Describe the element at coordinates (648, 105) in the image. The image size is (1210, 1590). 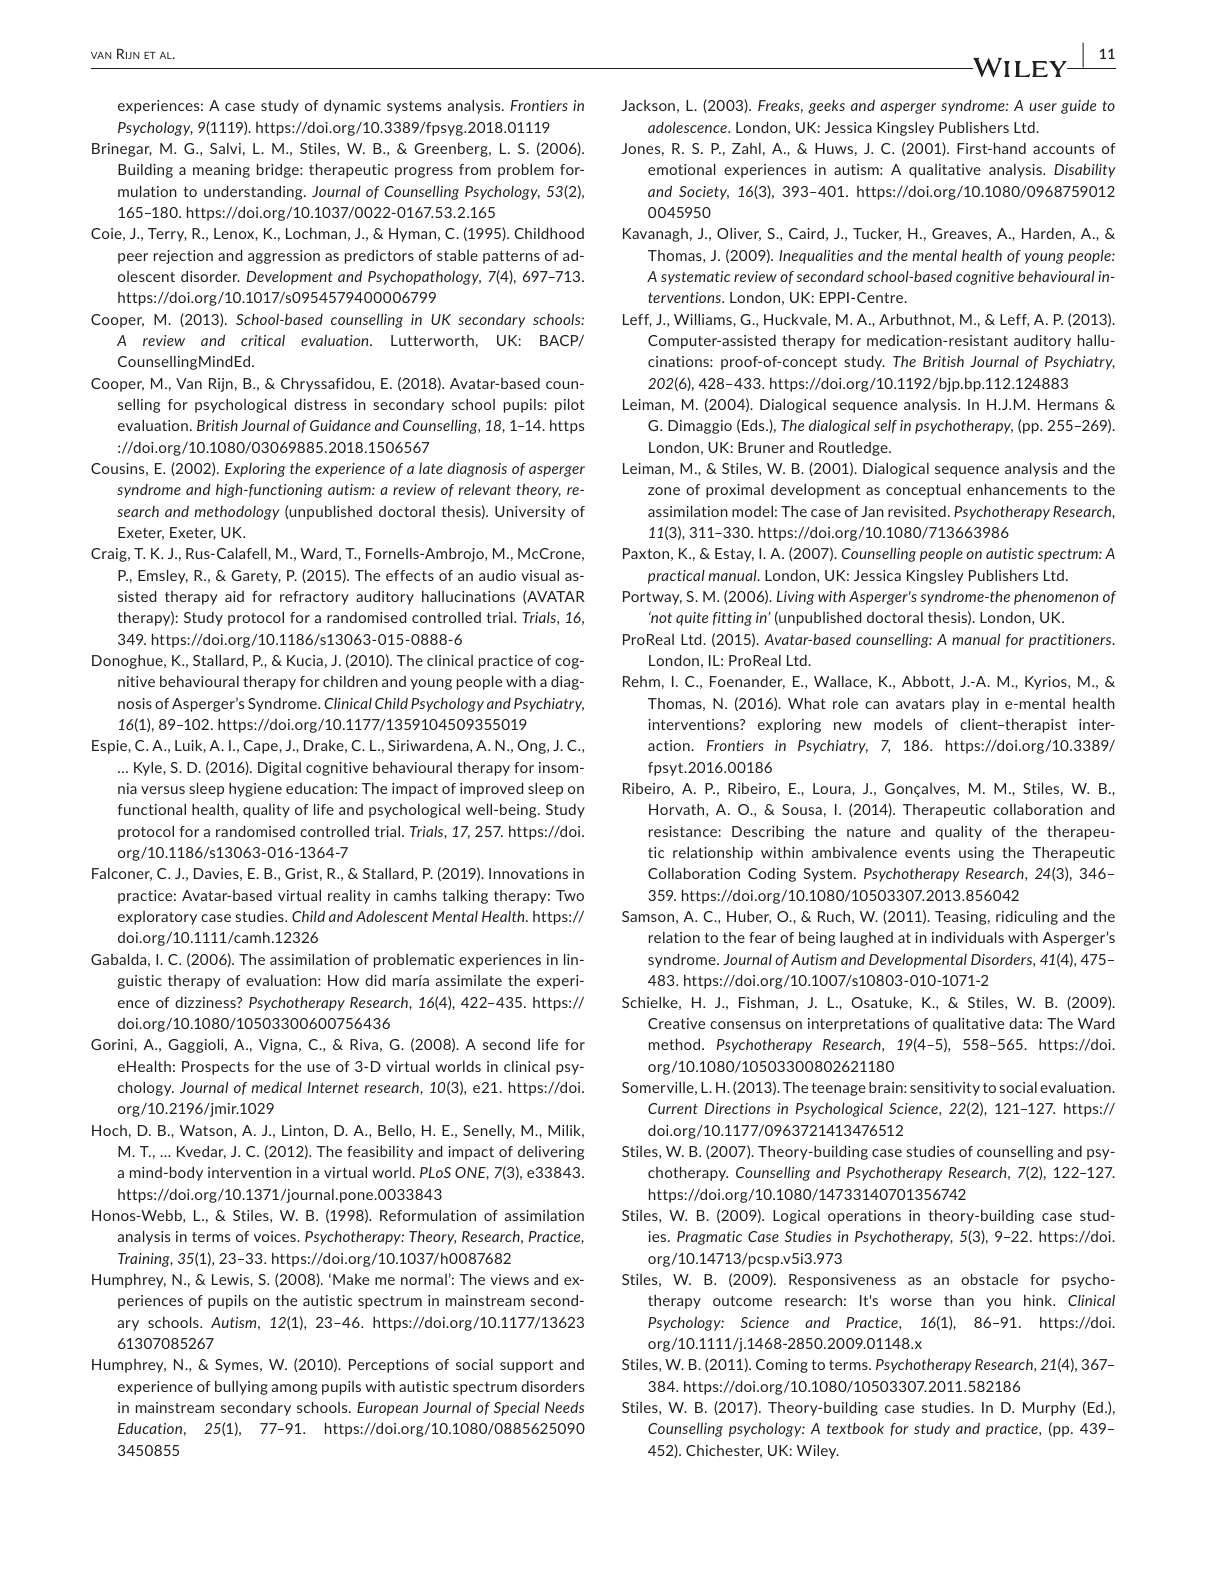
I see `Jackson` at that location.
